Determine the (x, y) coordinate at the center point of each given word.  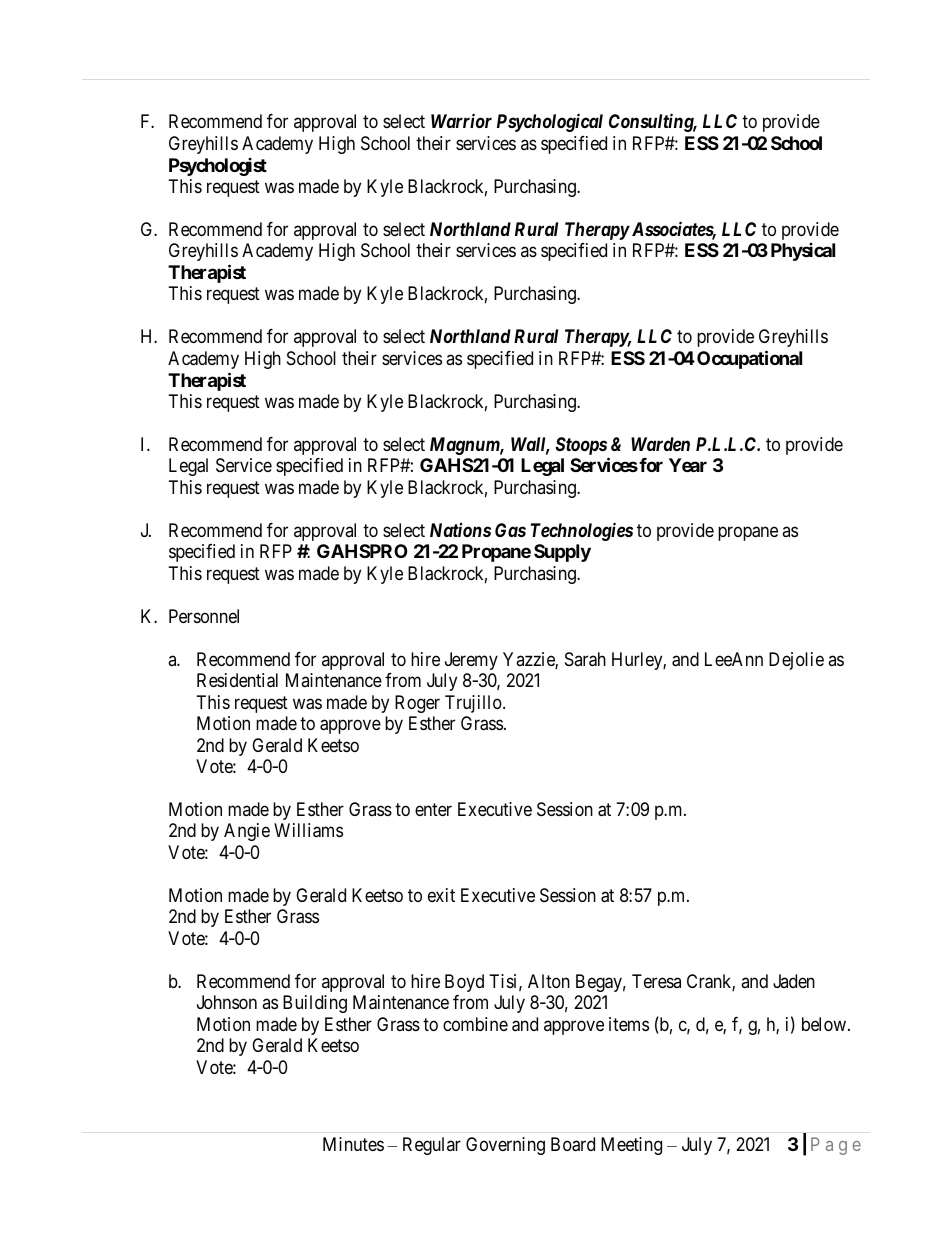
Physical (803, 252)
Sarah (585, 659)
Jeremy (471, 661)
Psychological (550, 122)
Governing (505, 1146)
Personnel (204, 616)
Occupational (749, 359)
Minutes (353, 1144)
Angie (247, 832)
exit (441, 895)
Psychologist (218, 167)
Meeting (631, 1146)
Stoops (581, 446)
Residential (237, 680)
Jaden (794, 981)
